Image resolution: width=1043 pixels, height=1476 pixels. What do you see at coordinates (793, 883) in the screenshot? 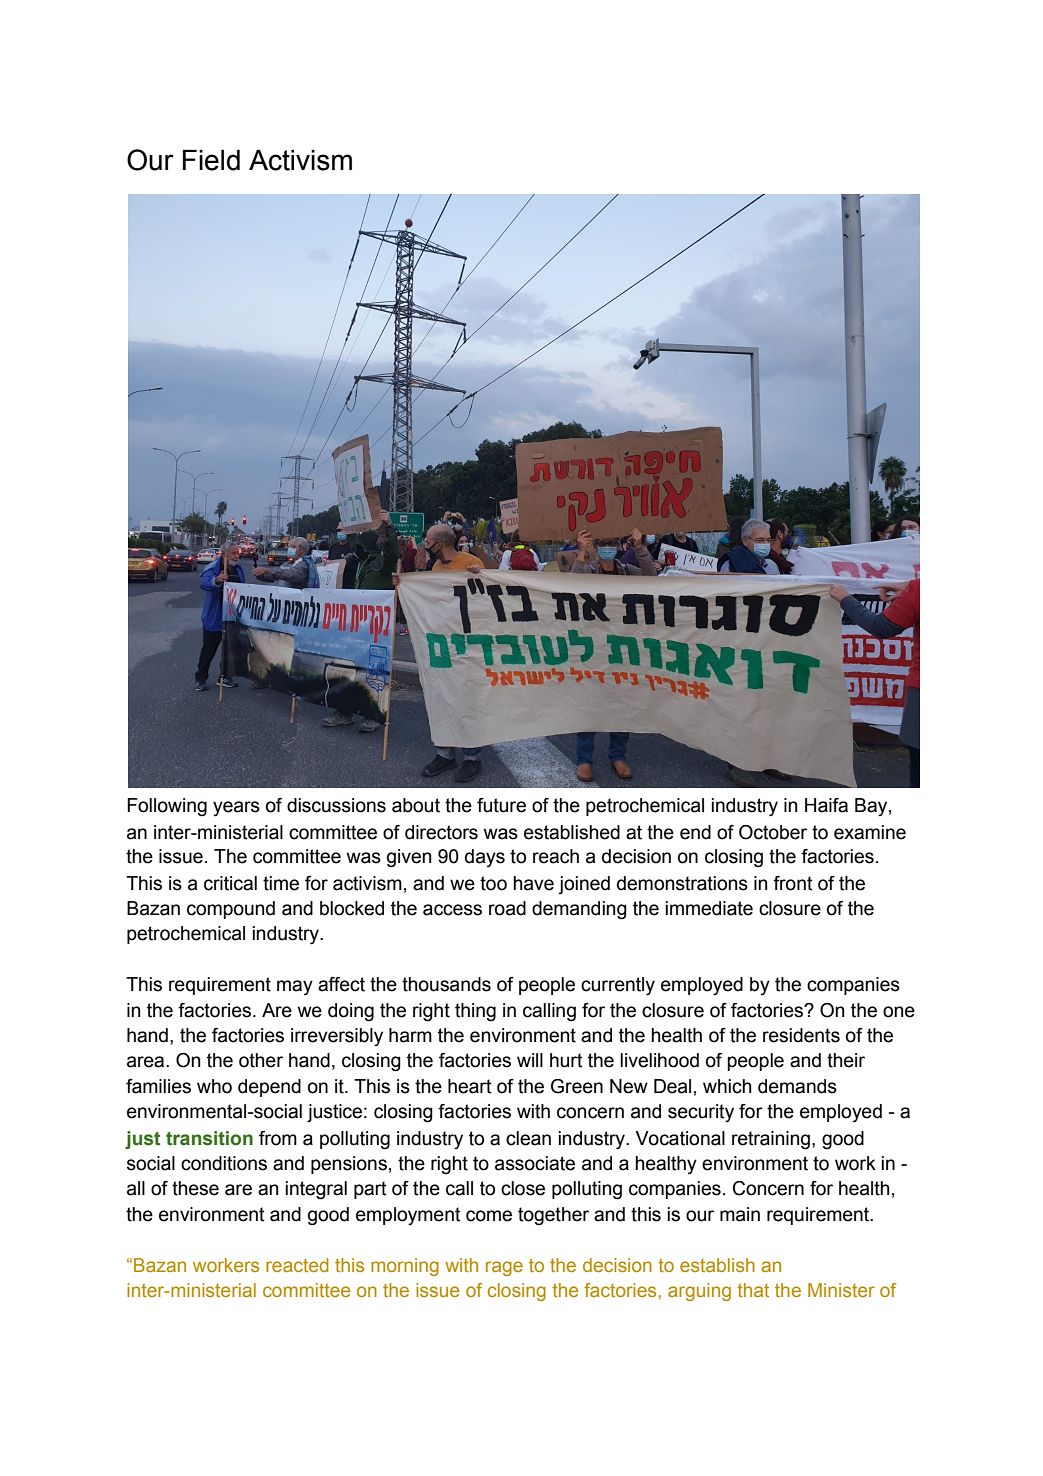
I see `front` at bounding box center [793, 883].
